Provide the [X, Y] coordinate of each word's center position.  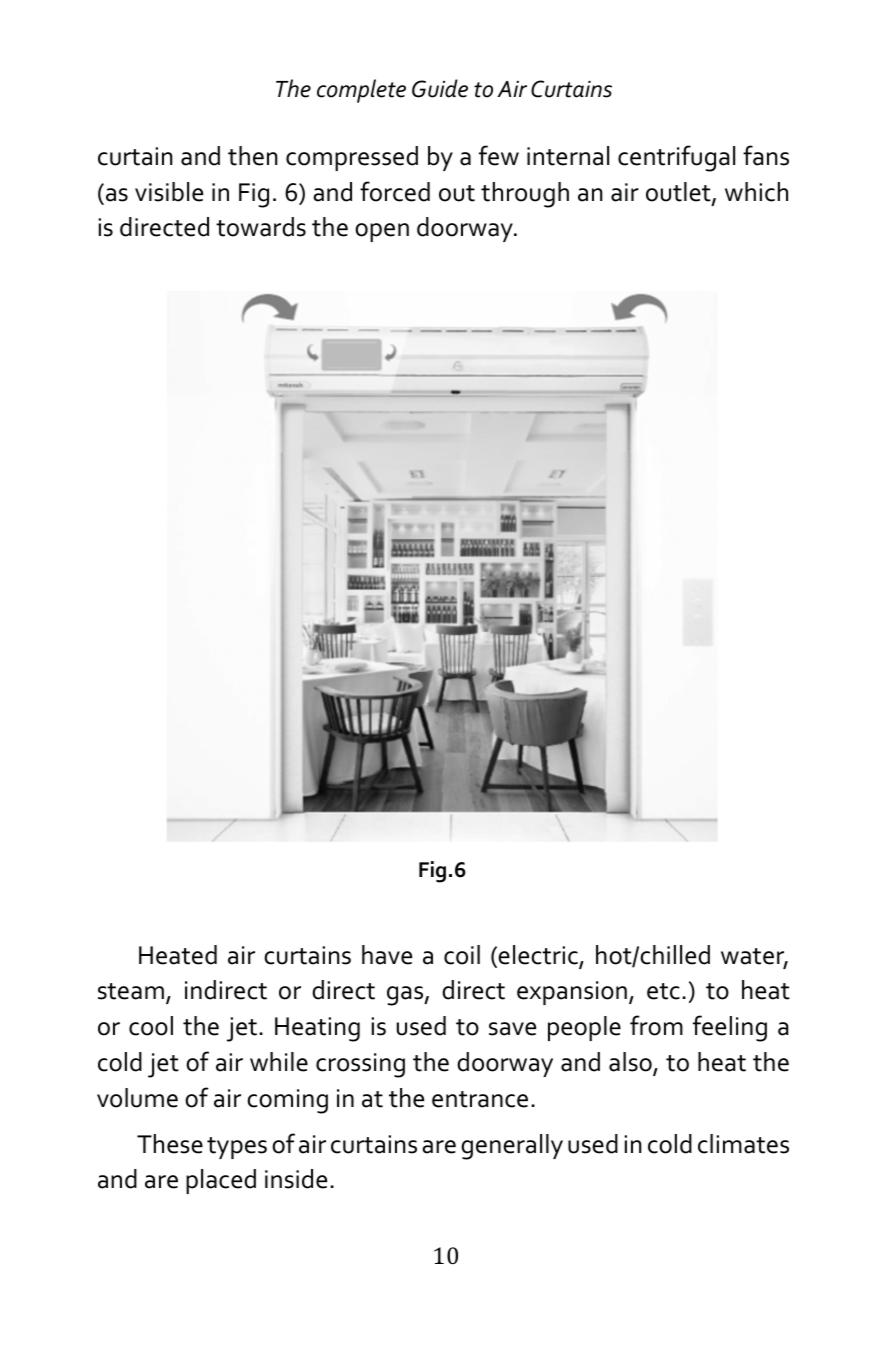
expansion [572, 993]
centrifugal [676, 158]
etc [663, 991]
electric [539, 956]
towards [261, 227]
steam [131, 991]
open [382, 232]
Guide [440, 88]
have [387, 955]
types [237, 1148]
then [253, 156]
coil [462, 955]
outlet [679, 193]
